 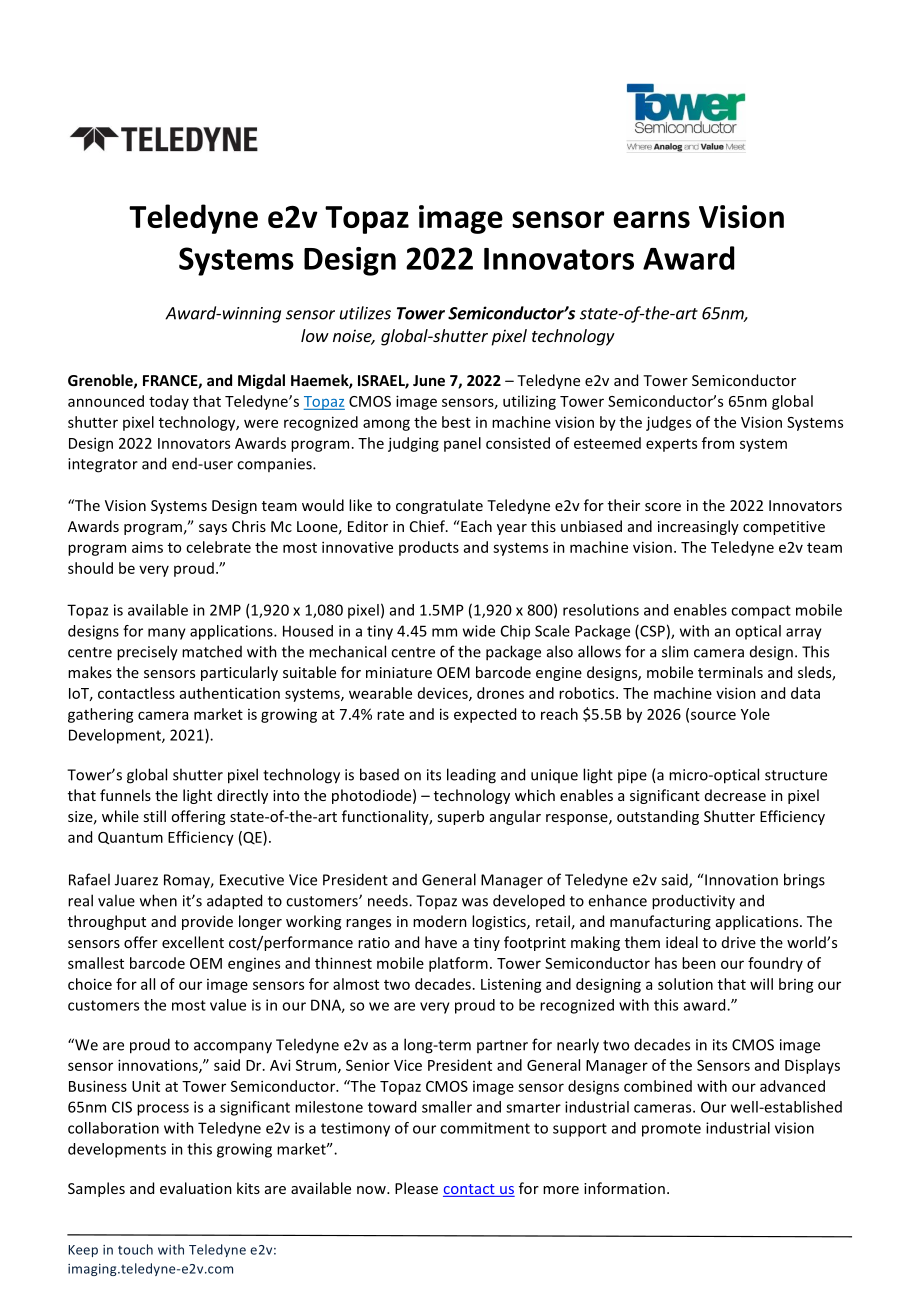 I want to click on compact, so click(x=761, y=612).
